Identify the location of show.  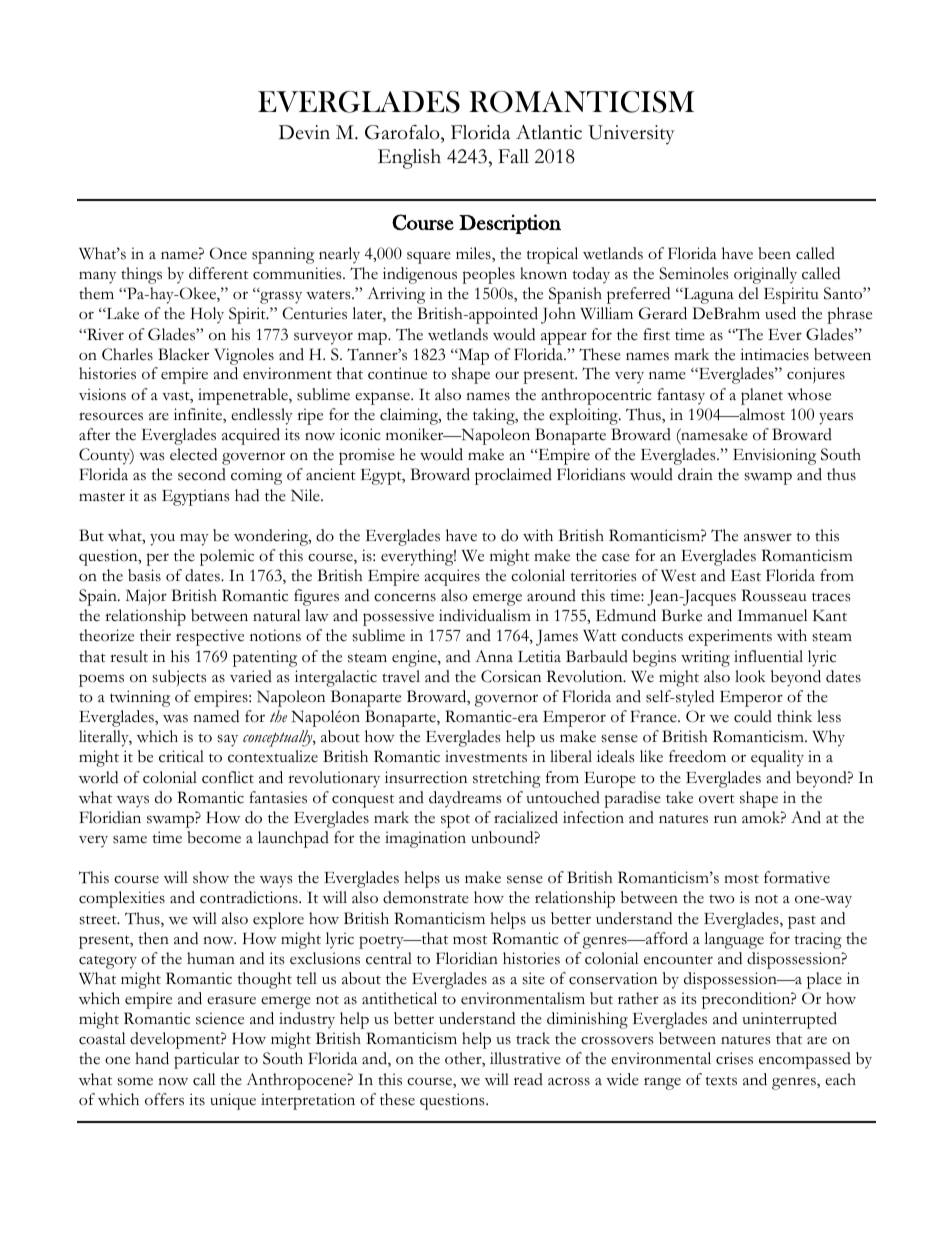
(211, 877).
